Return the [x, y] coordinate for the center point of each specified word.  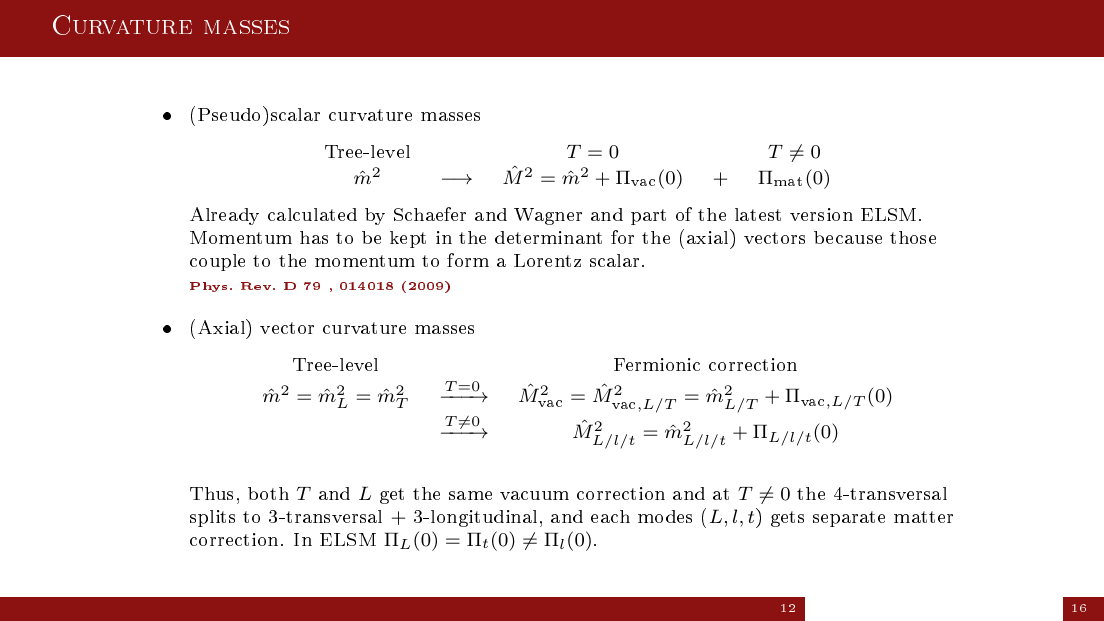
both [268, 493]
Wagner [548, 216]
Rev [257, 286]
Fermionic [657, 364]
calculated [312, 214]
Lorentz [547, 260]
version [821, 214]
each [610, 516]
